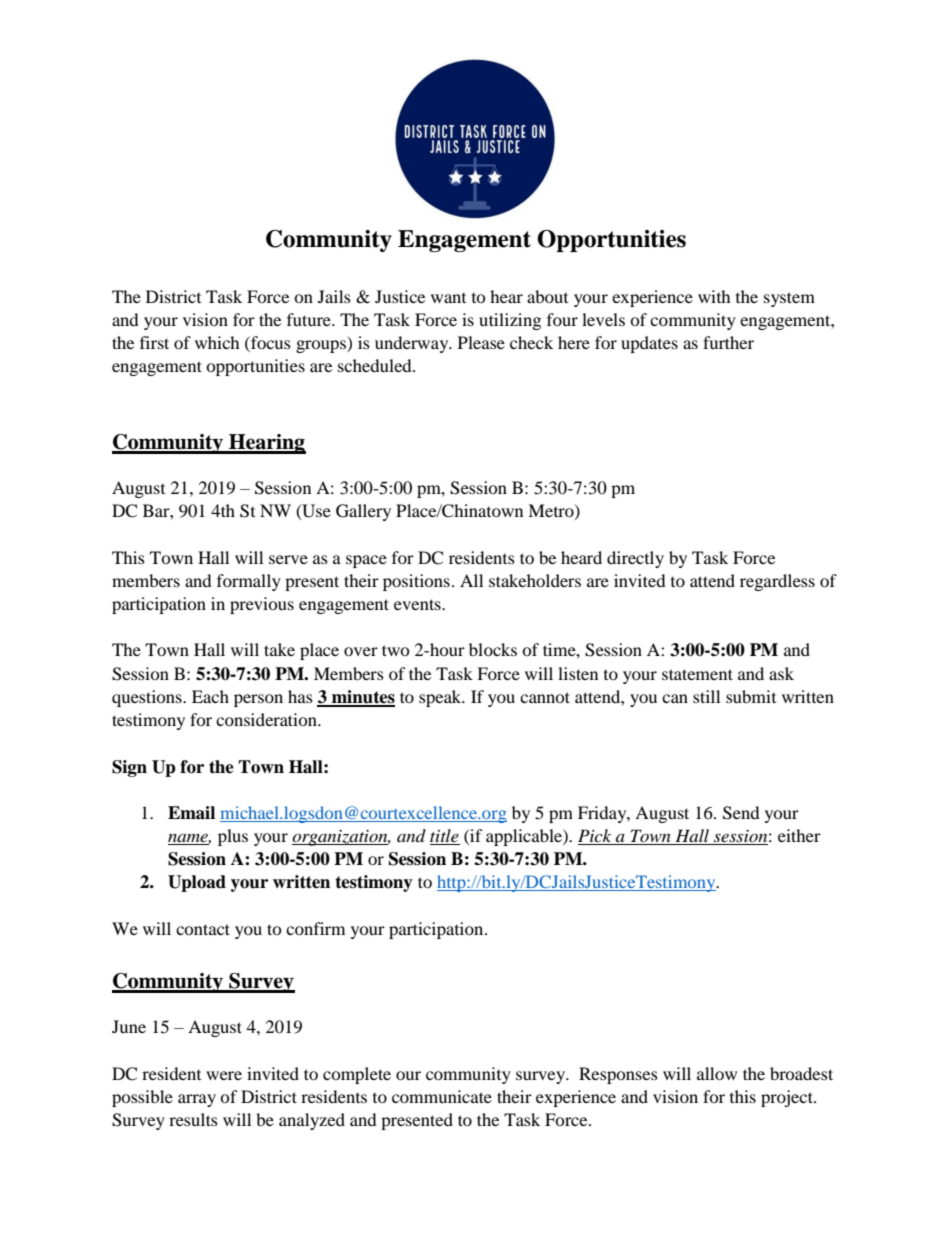 The height and width of the image is (1233, 952). I want to click on which, so click(217, 342).
